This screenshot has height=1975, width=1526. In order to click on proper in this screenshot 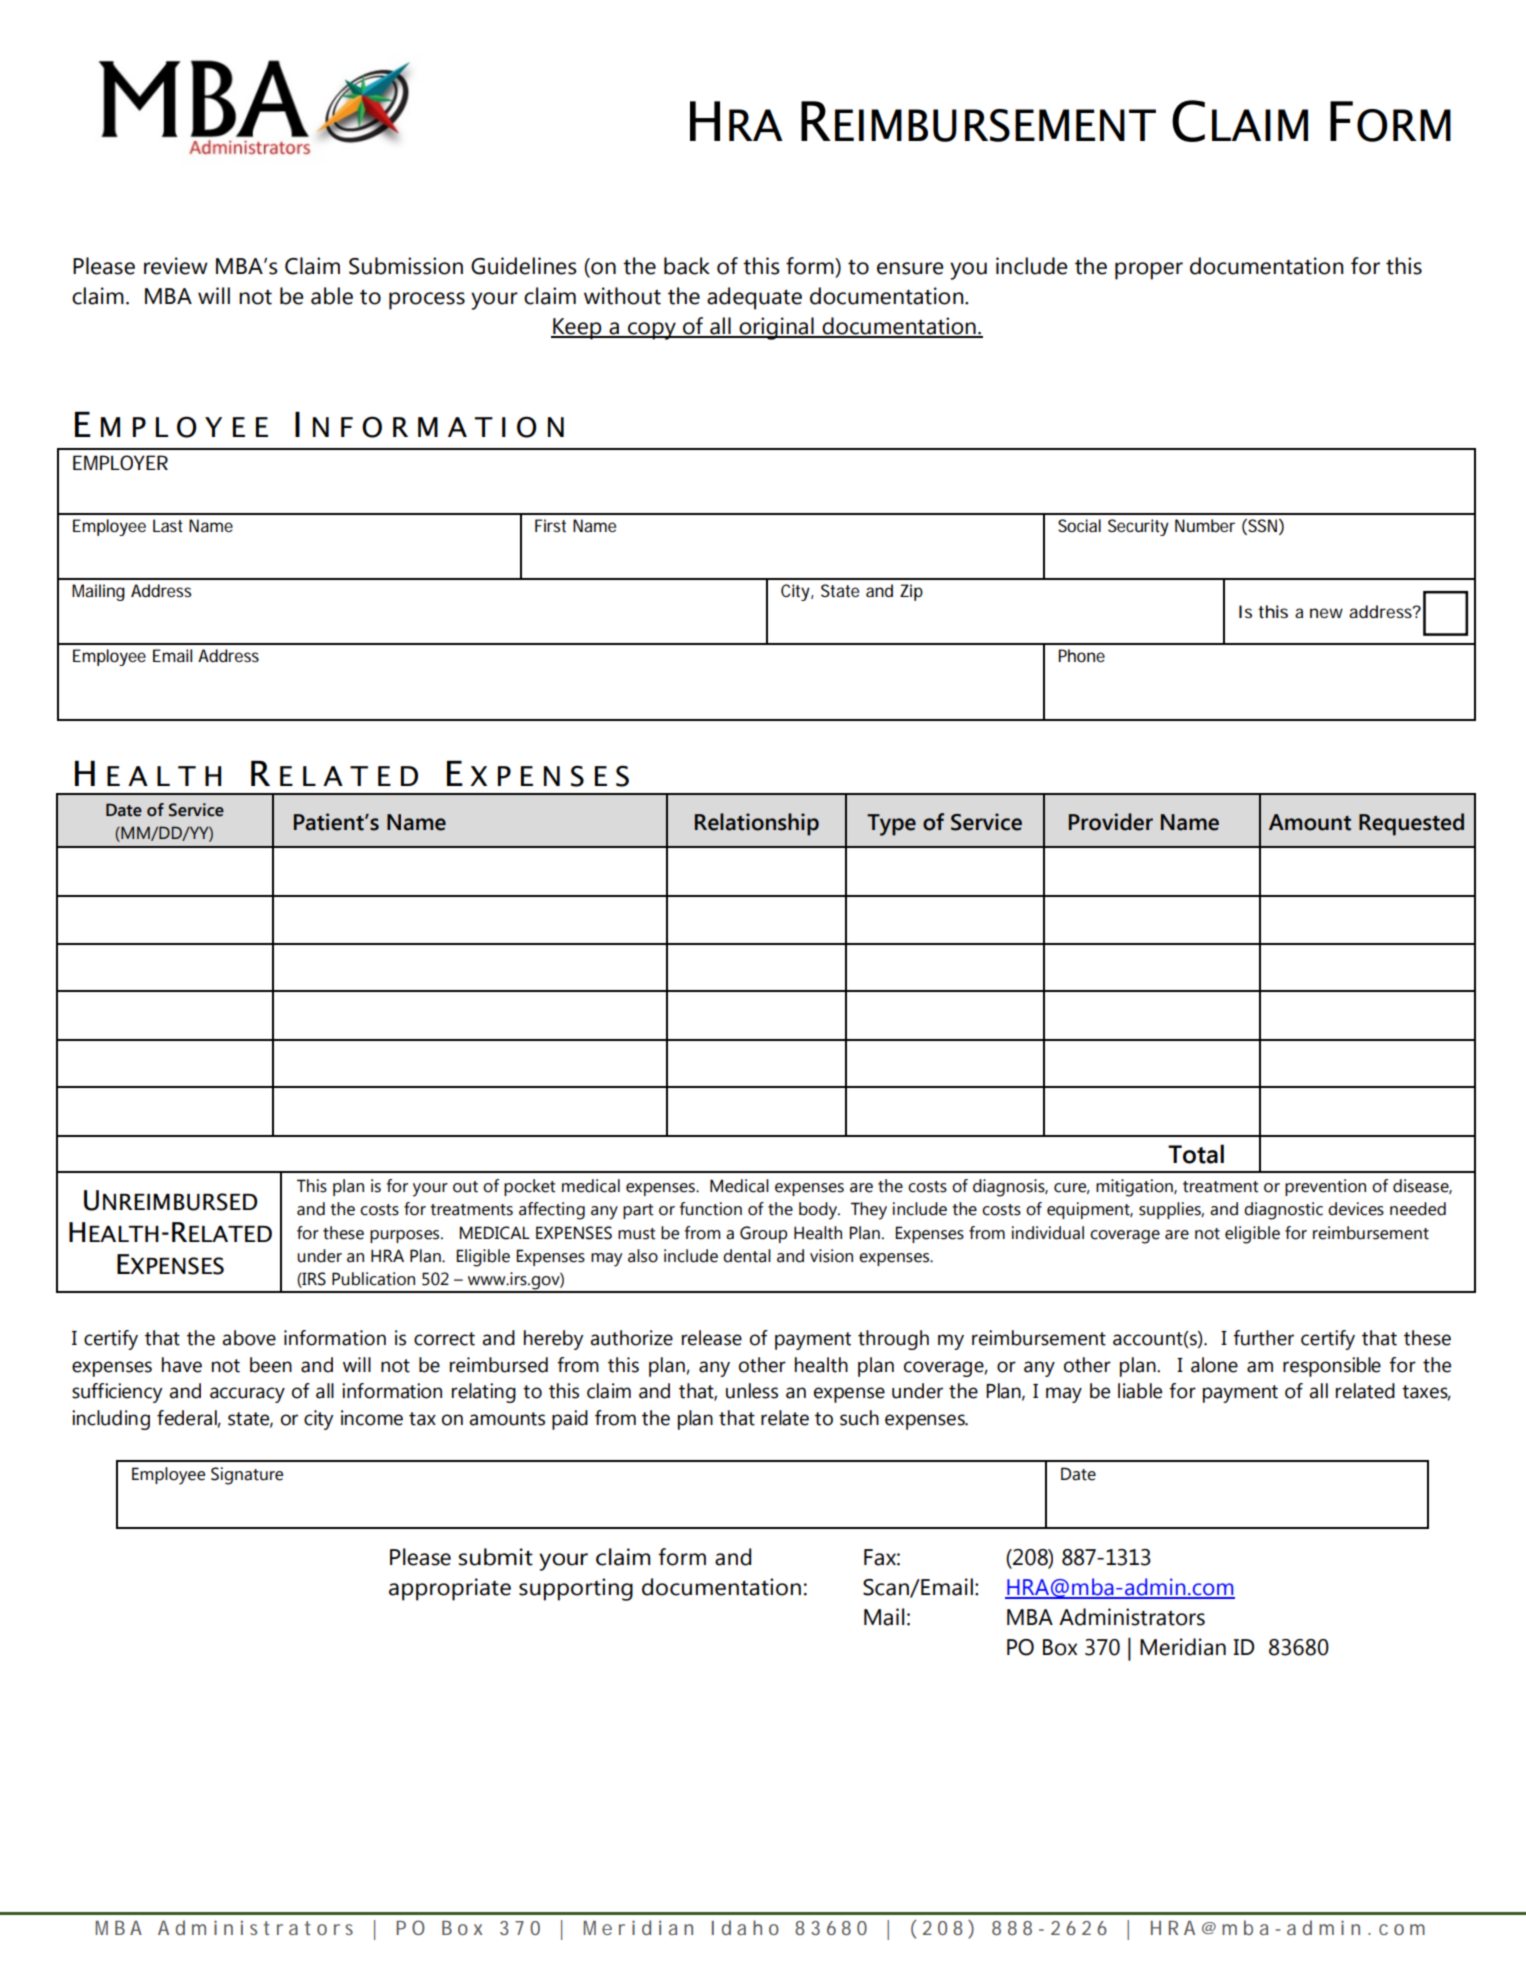, I will do `click(1149, 271)`.
